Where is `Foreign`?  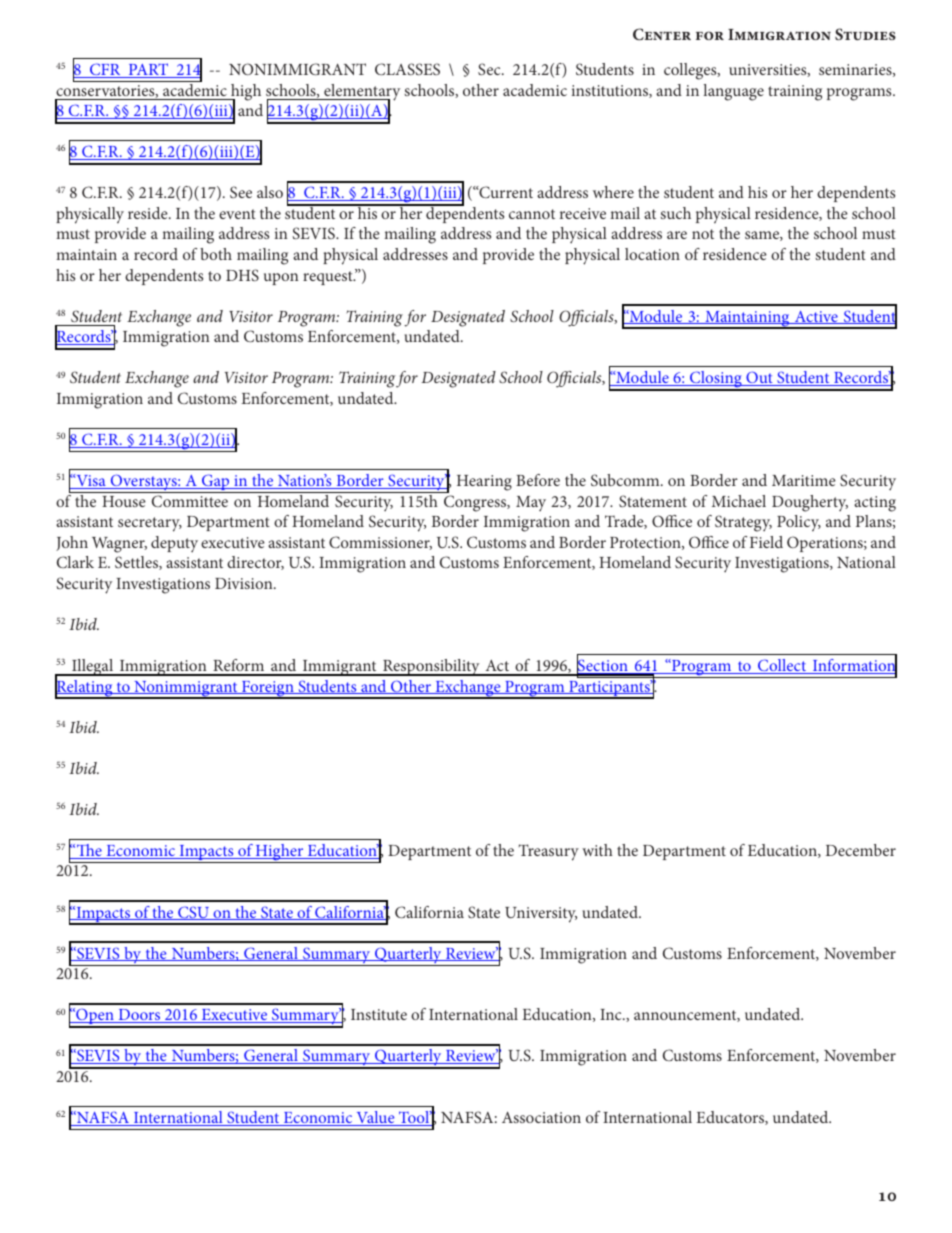
Foreign is located at coordinates (268, 690).
